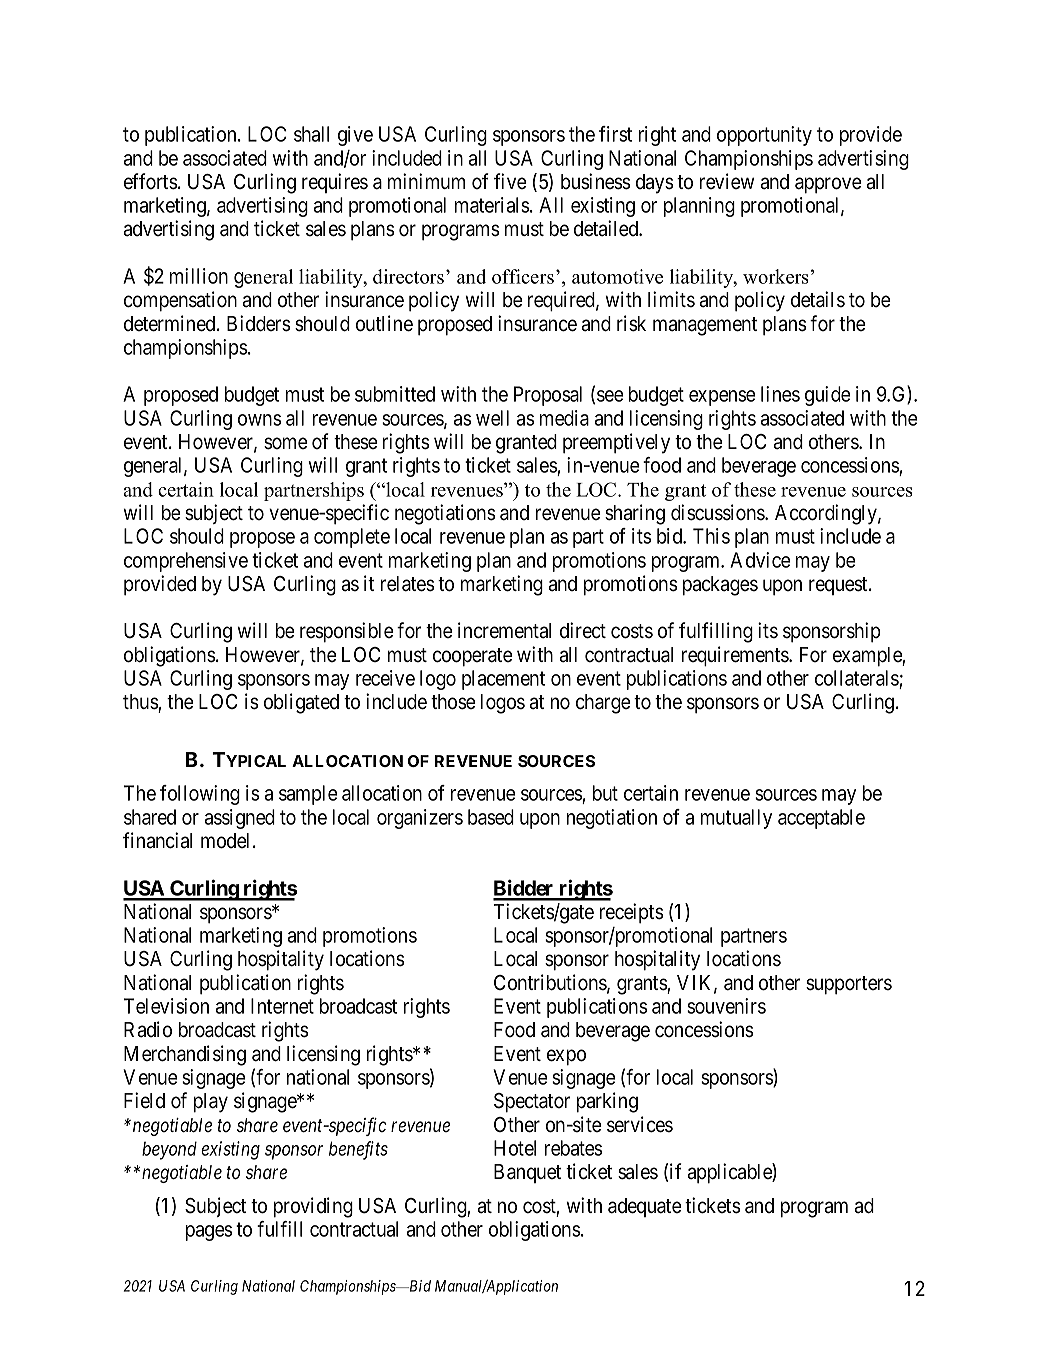  I want to click on requirements, so click(736, 656).
